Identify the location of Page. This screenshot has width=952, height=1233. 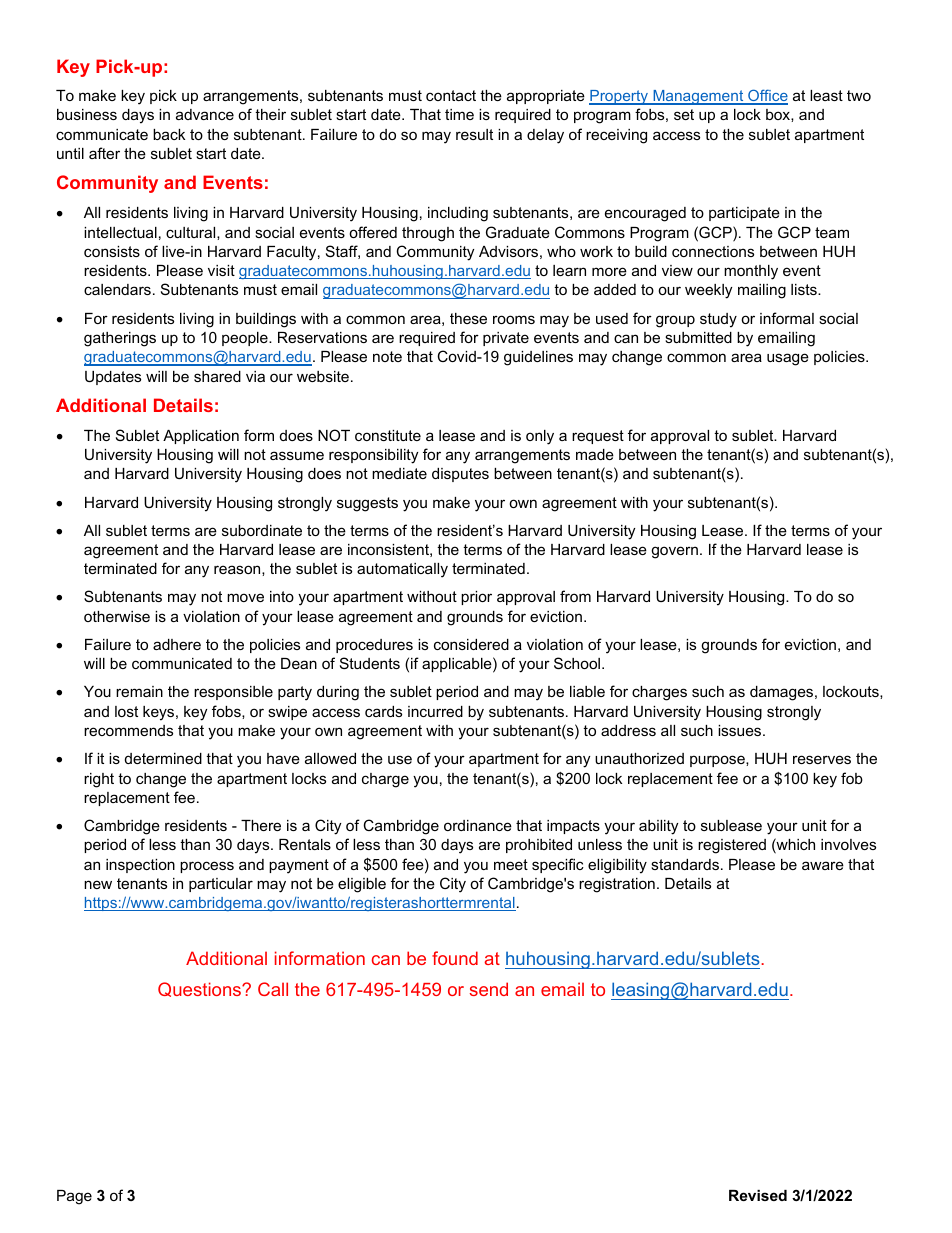
(74, 1197).
